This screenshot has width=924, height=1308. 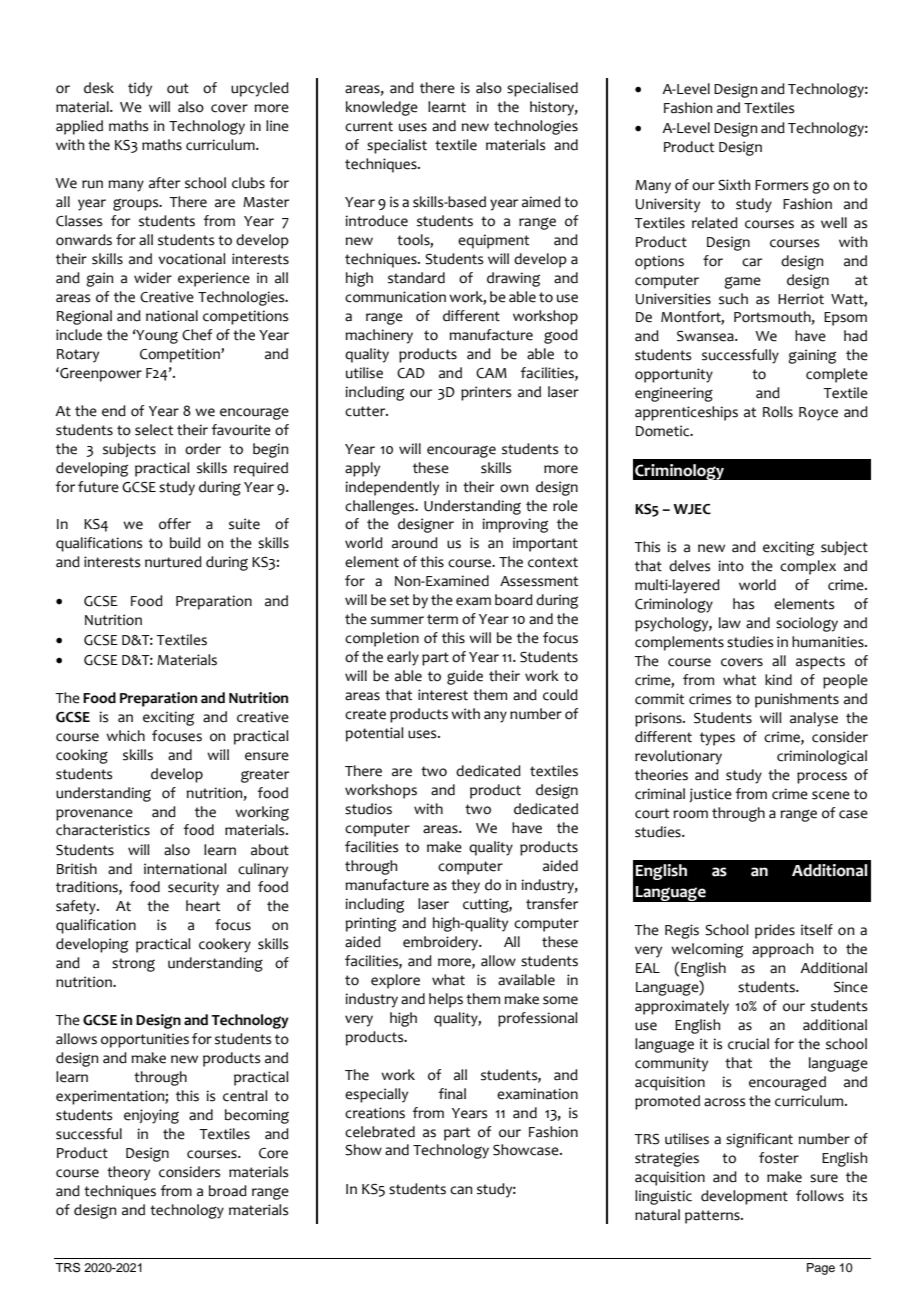 What do you see at coordinates (778, 680) in the screenshot?
I see `kind` at bounding box center [778, 680].
